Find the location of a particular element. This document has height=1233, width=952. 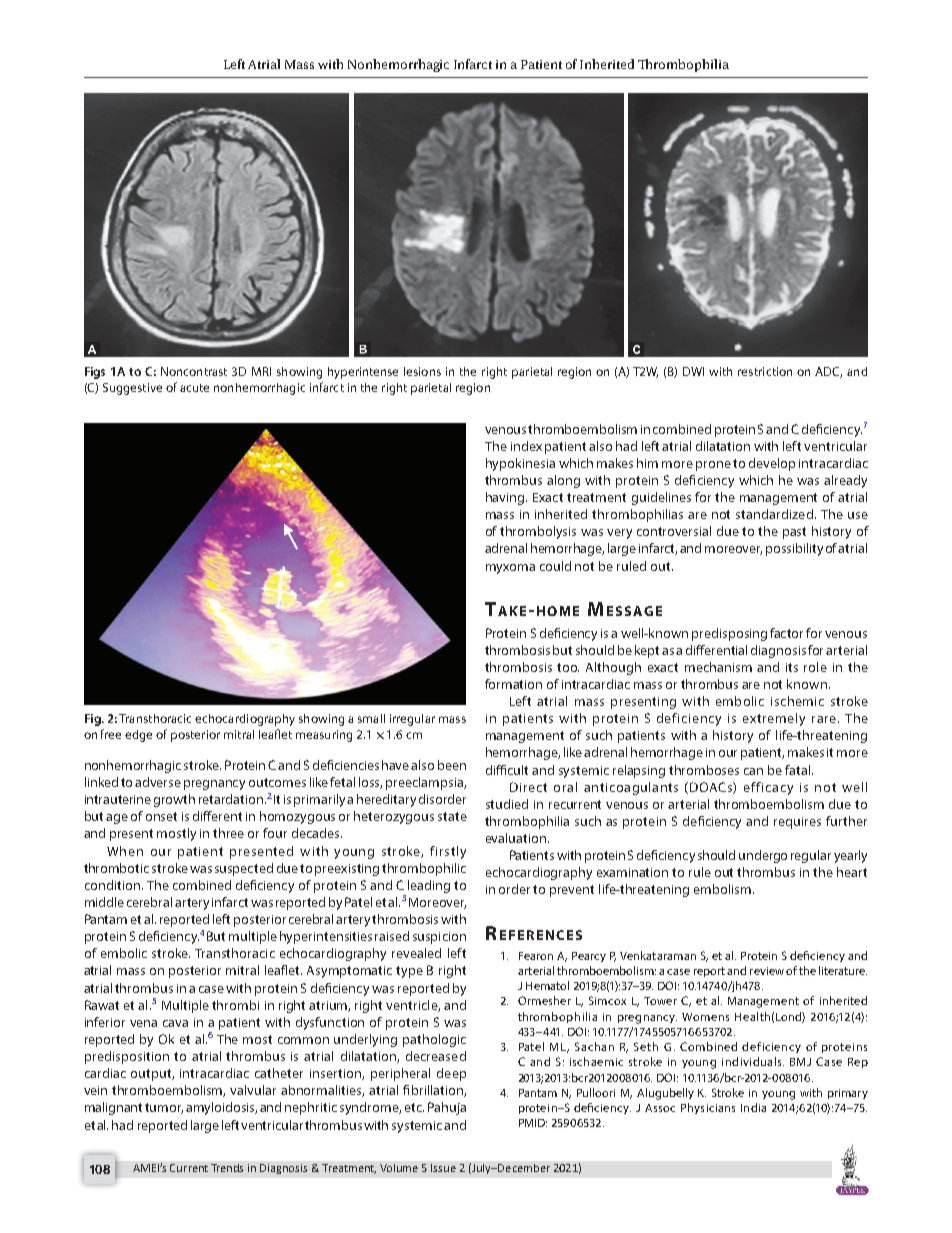

restriction is located at coordinates (765, 371).
